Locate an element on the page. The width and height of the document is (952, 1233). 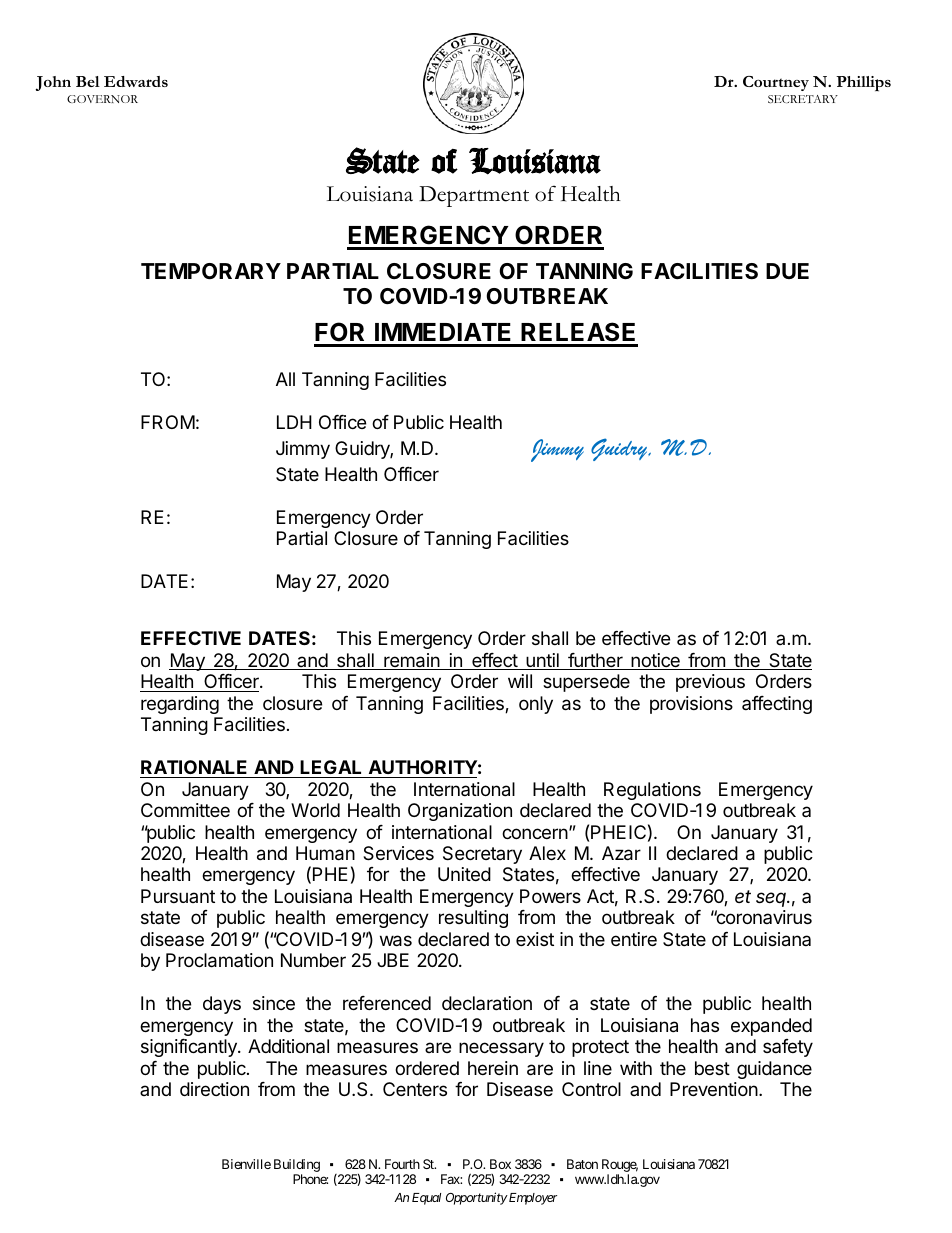
Department is located at coordinates (474, 196).
